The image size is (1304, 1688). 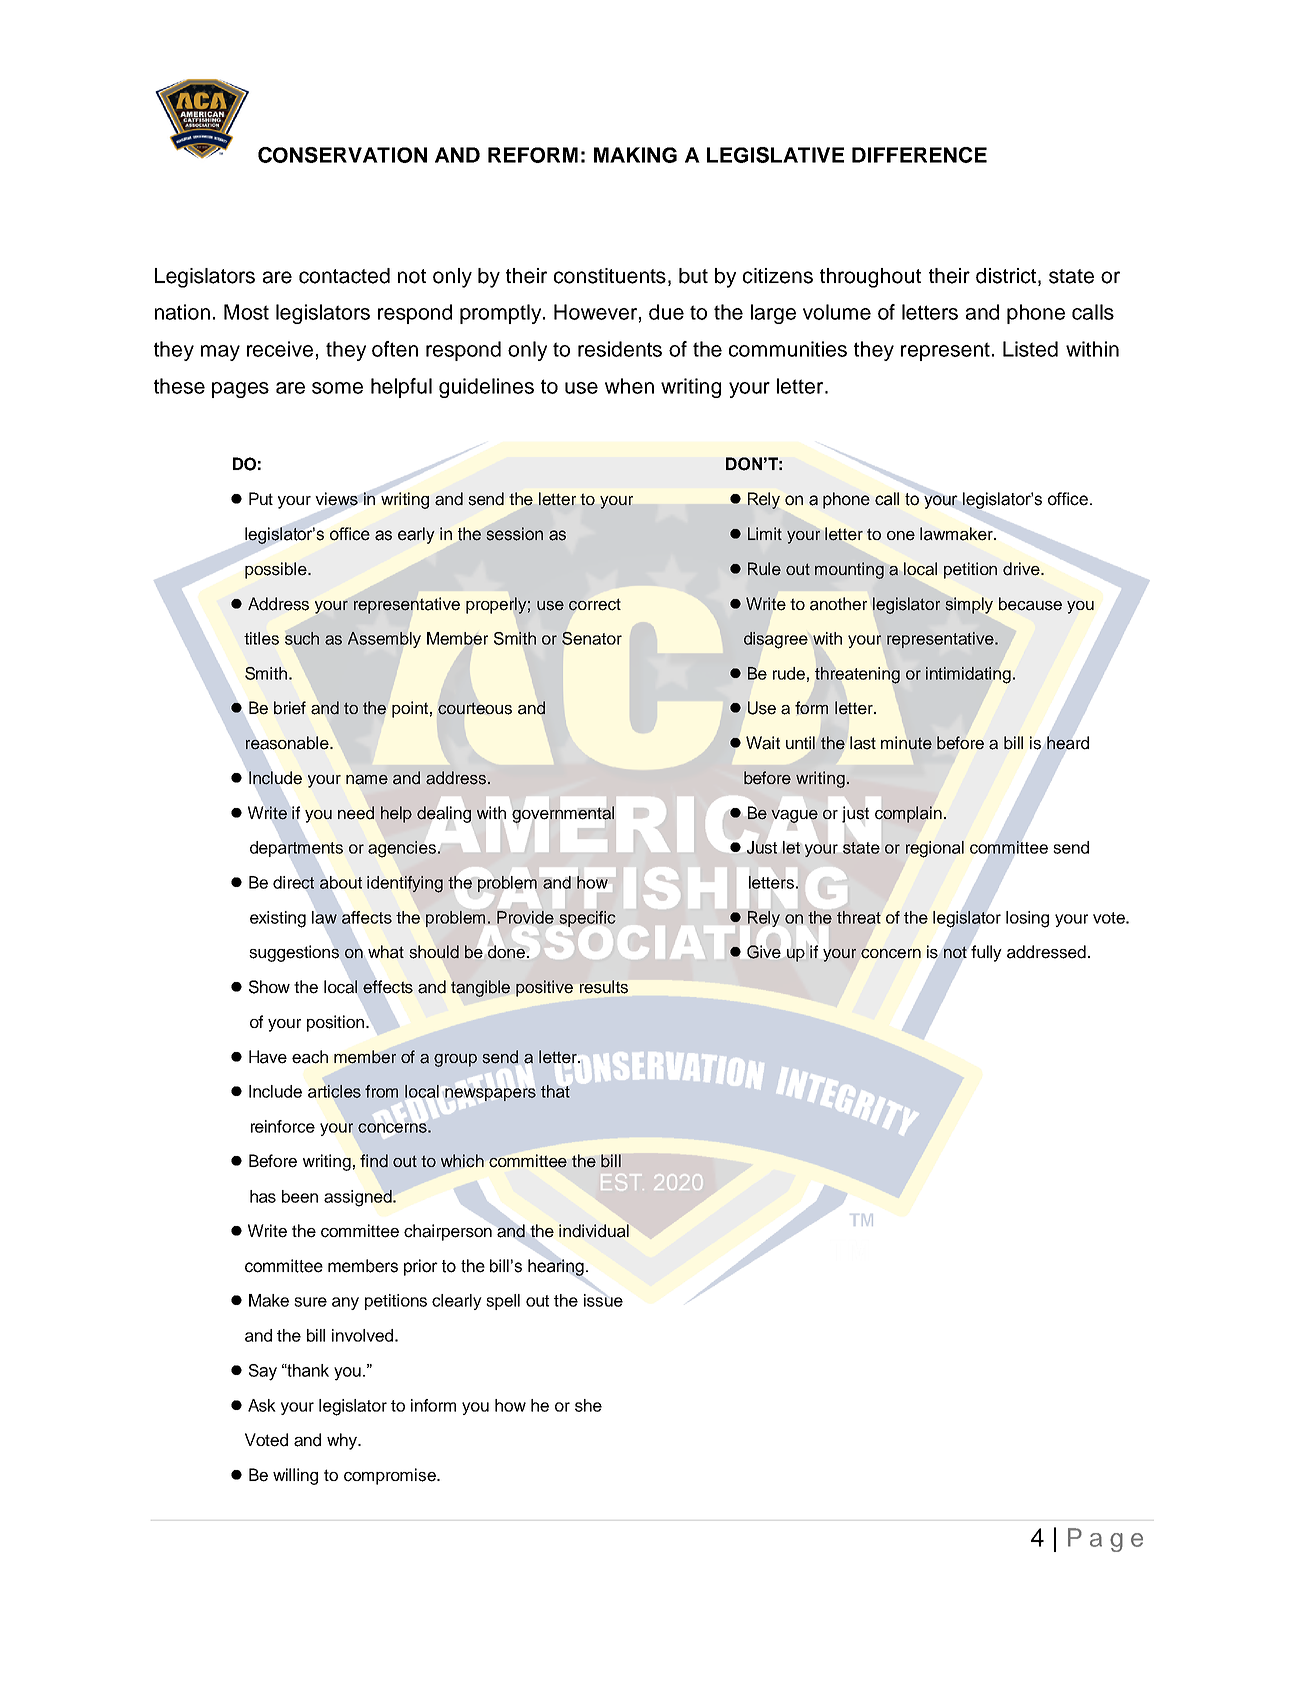 What do you see at coordinates (342, 155) in the screenshot?
I see `CONSERVATION` at bounding box center [342, 155].
